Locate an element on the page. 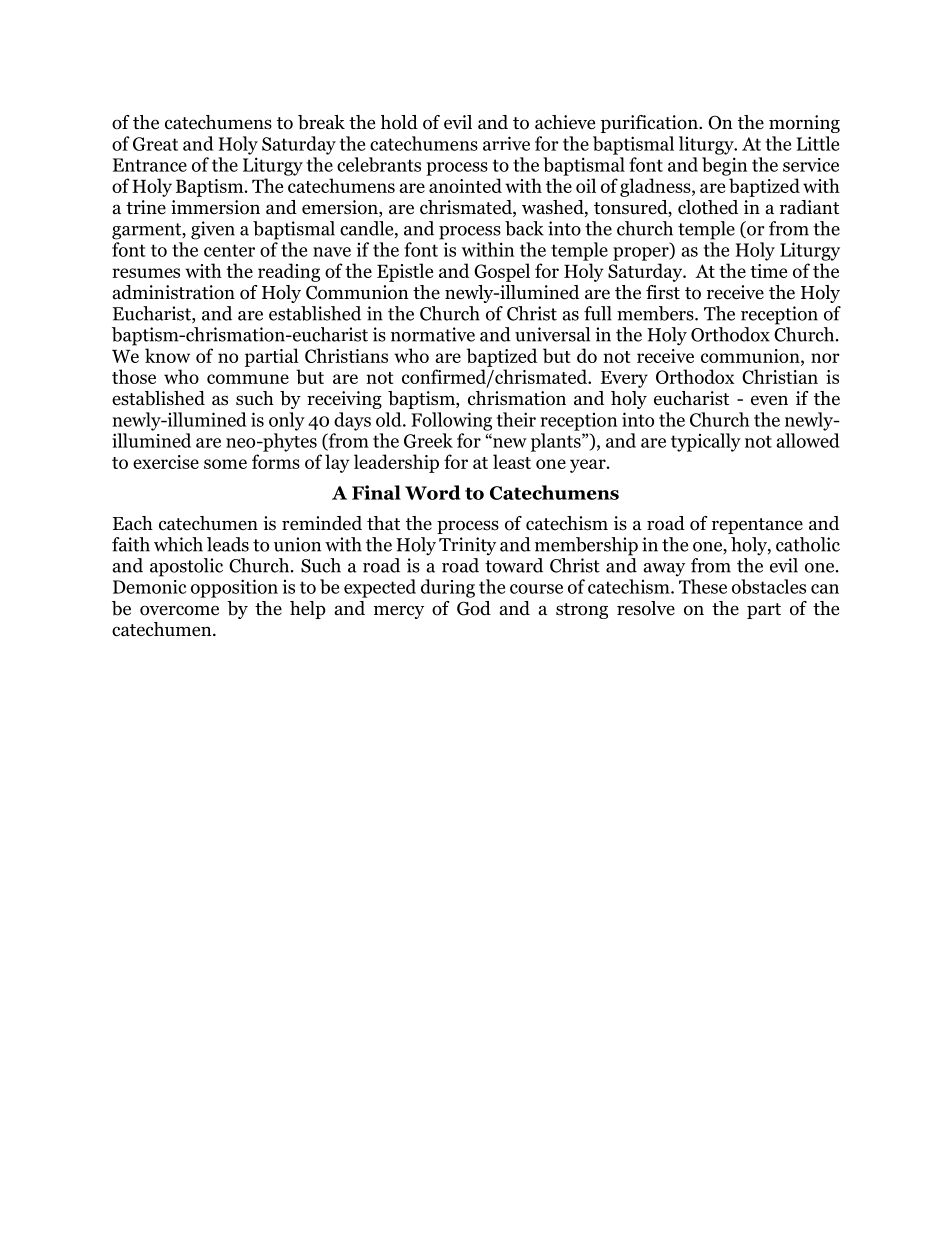  even is located at coordinates (769, 400).
